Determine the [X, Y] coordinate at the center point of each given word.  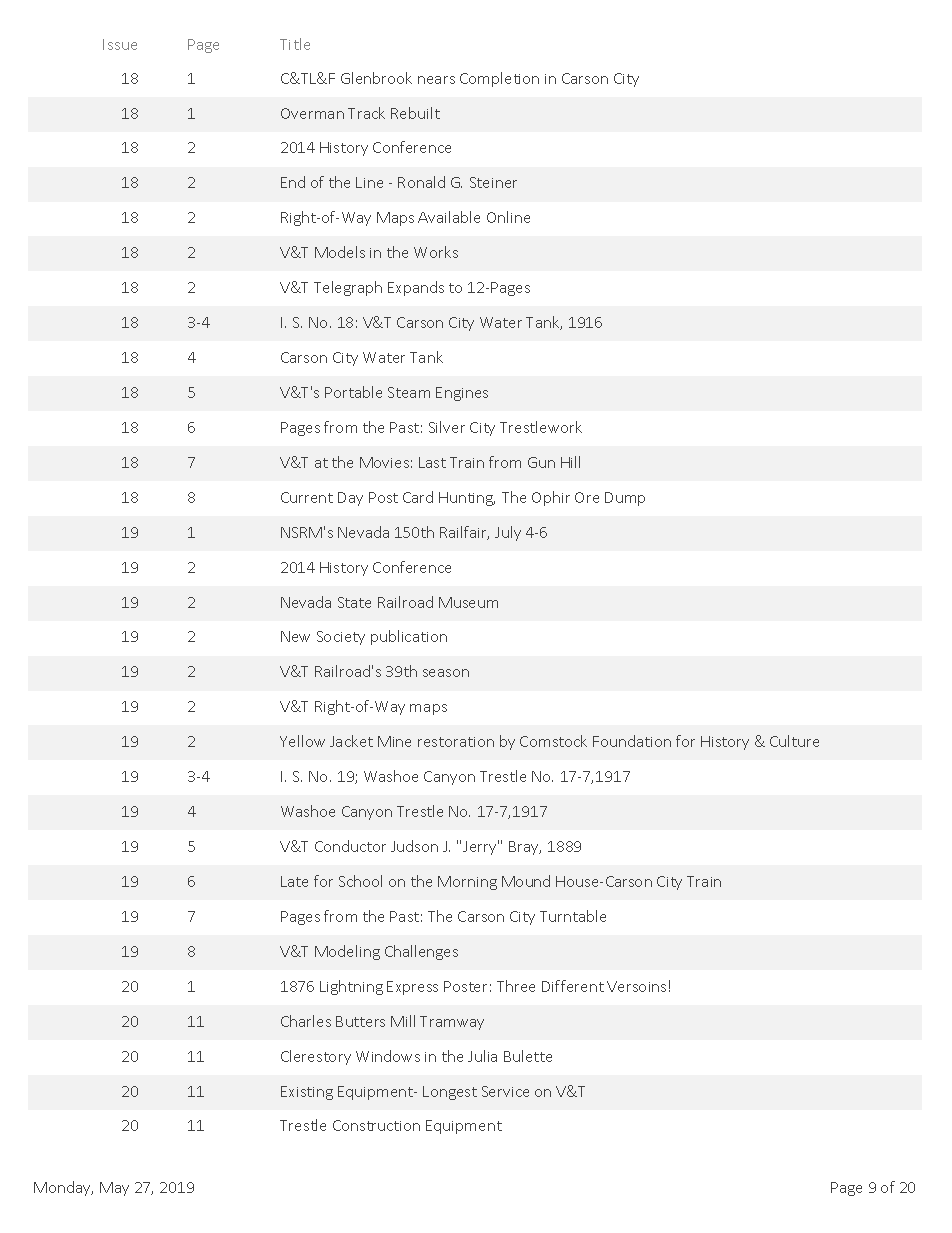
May [114, 1189]
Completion [499, 79]
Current [307, 497]
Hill [570, 462]
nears [436, 80]
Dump [625, 499]
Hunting [467, 499]
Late [294, 881]
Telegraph [348, 288]
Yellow [302, 741]
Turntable [573, 916]
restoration [456, 742]
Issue [120, 44]
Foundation [632, 741]
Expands [416, 288]
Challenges [421, 952]
